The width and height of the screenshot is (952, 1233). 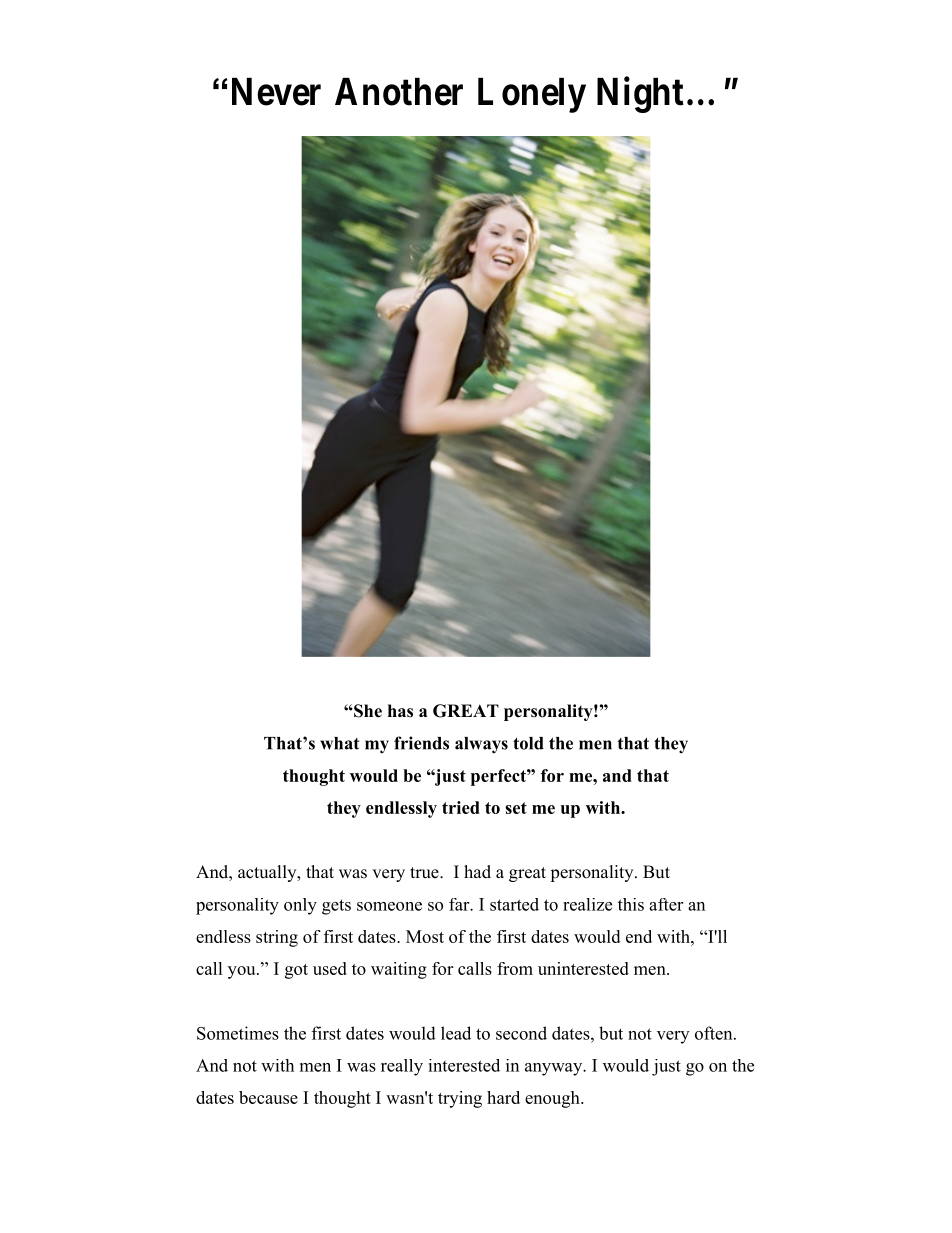 What do you see at coordinates (640, 95) in the screenshot?
I see `Night` at bounding box center [640, 95].
